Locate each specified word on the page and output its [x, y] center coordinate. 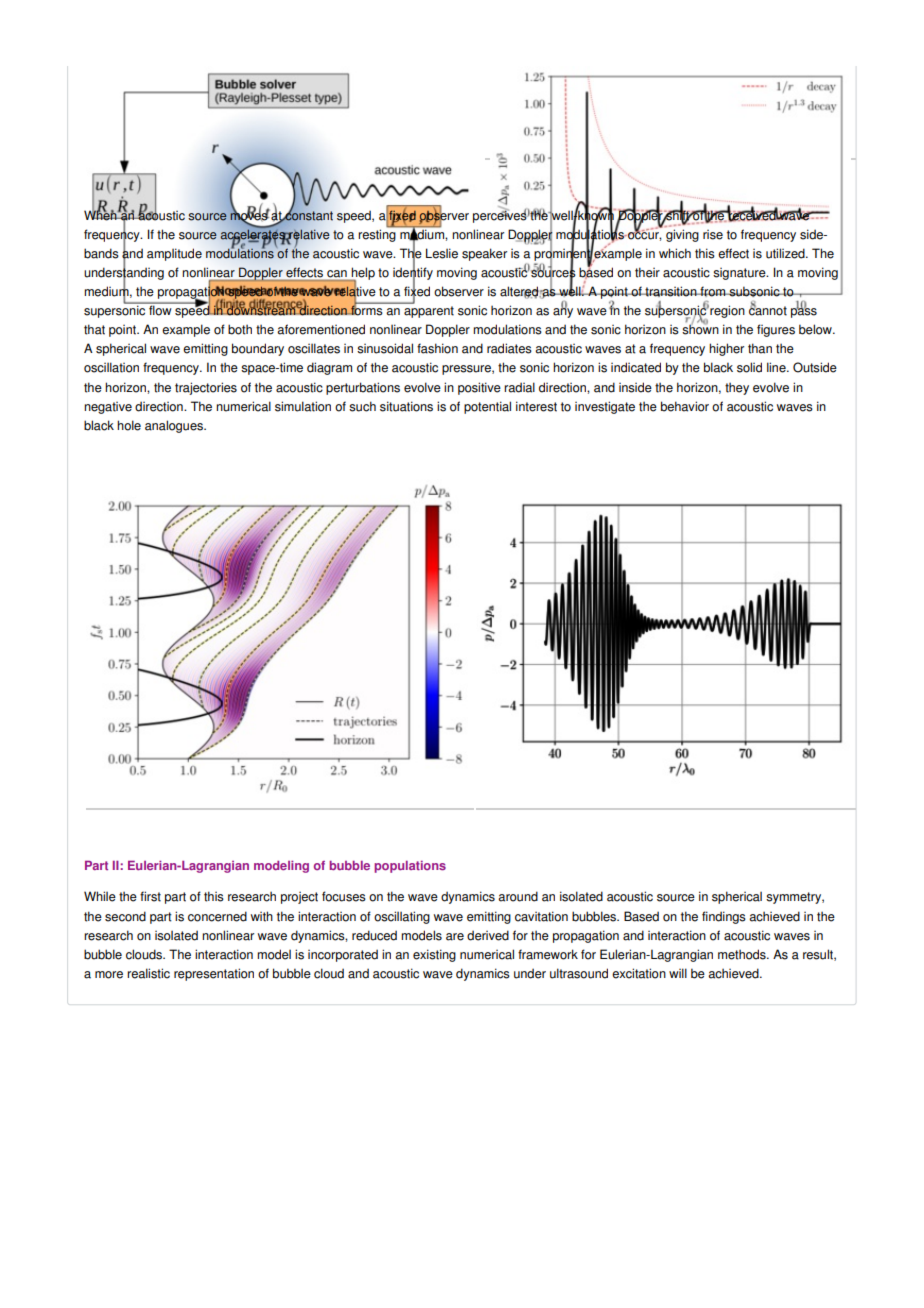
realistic [148, 973]
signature [740, 274]
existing [434, 955]
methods [743, 954]
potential [487, 407]
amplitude [174, 254]
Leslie [442, 253]
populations [410, 867]
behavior [685, 406]
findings [724, 917]
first [150, 896]
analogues [175, 426]
